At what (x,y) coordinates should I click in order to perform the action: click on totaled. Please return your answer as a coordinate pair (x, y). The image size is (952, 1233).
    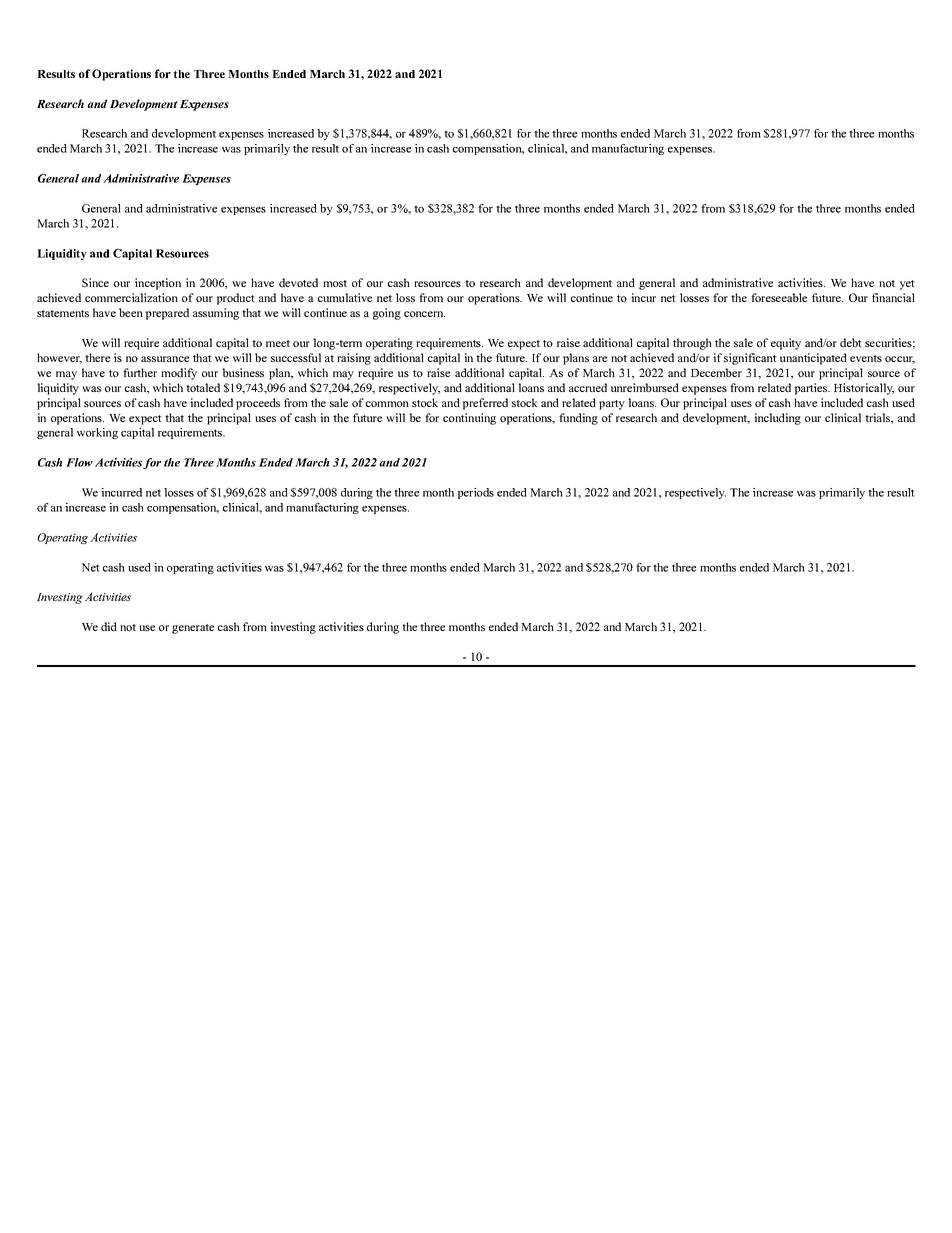
    Looking at the image, I should click on (203, 387).
